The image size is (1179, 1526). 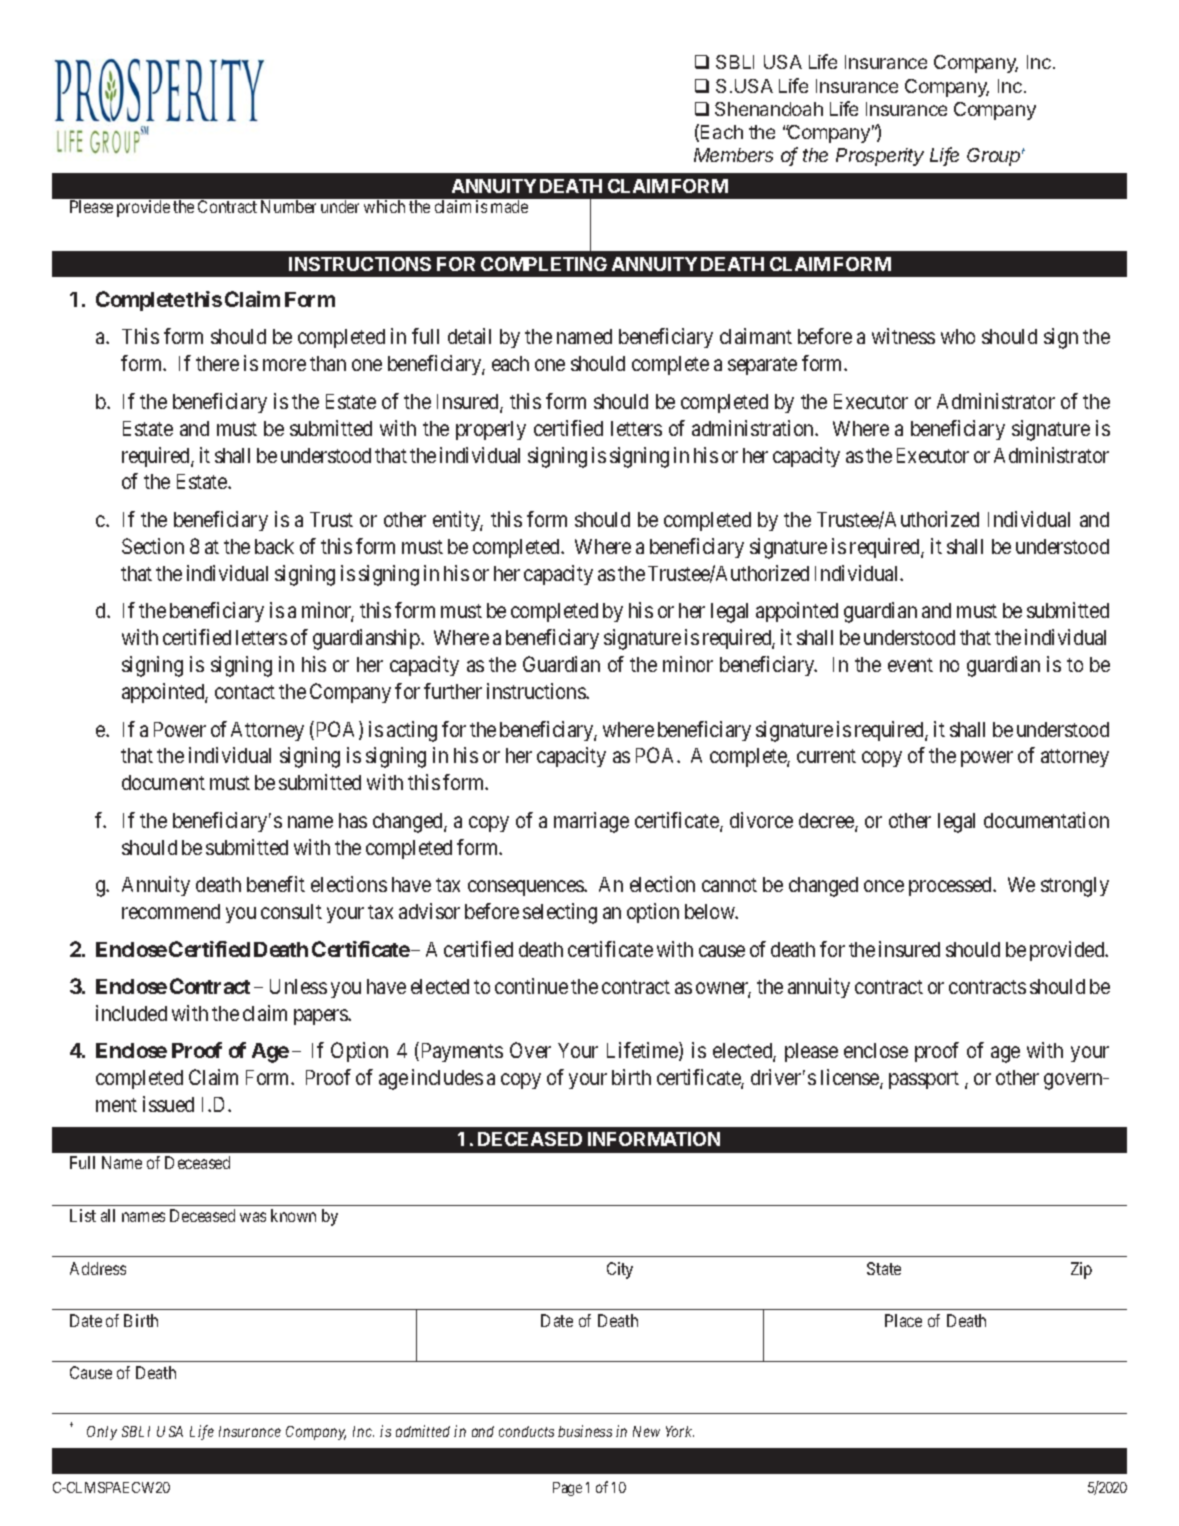 What do you see at coordinates (903, 1320) in the document?
I see `Place` at bounding box center [903, 1320].
